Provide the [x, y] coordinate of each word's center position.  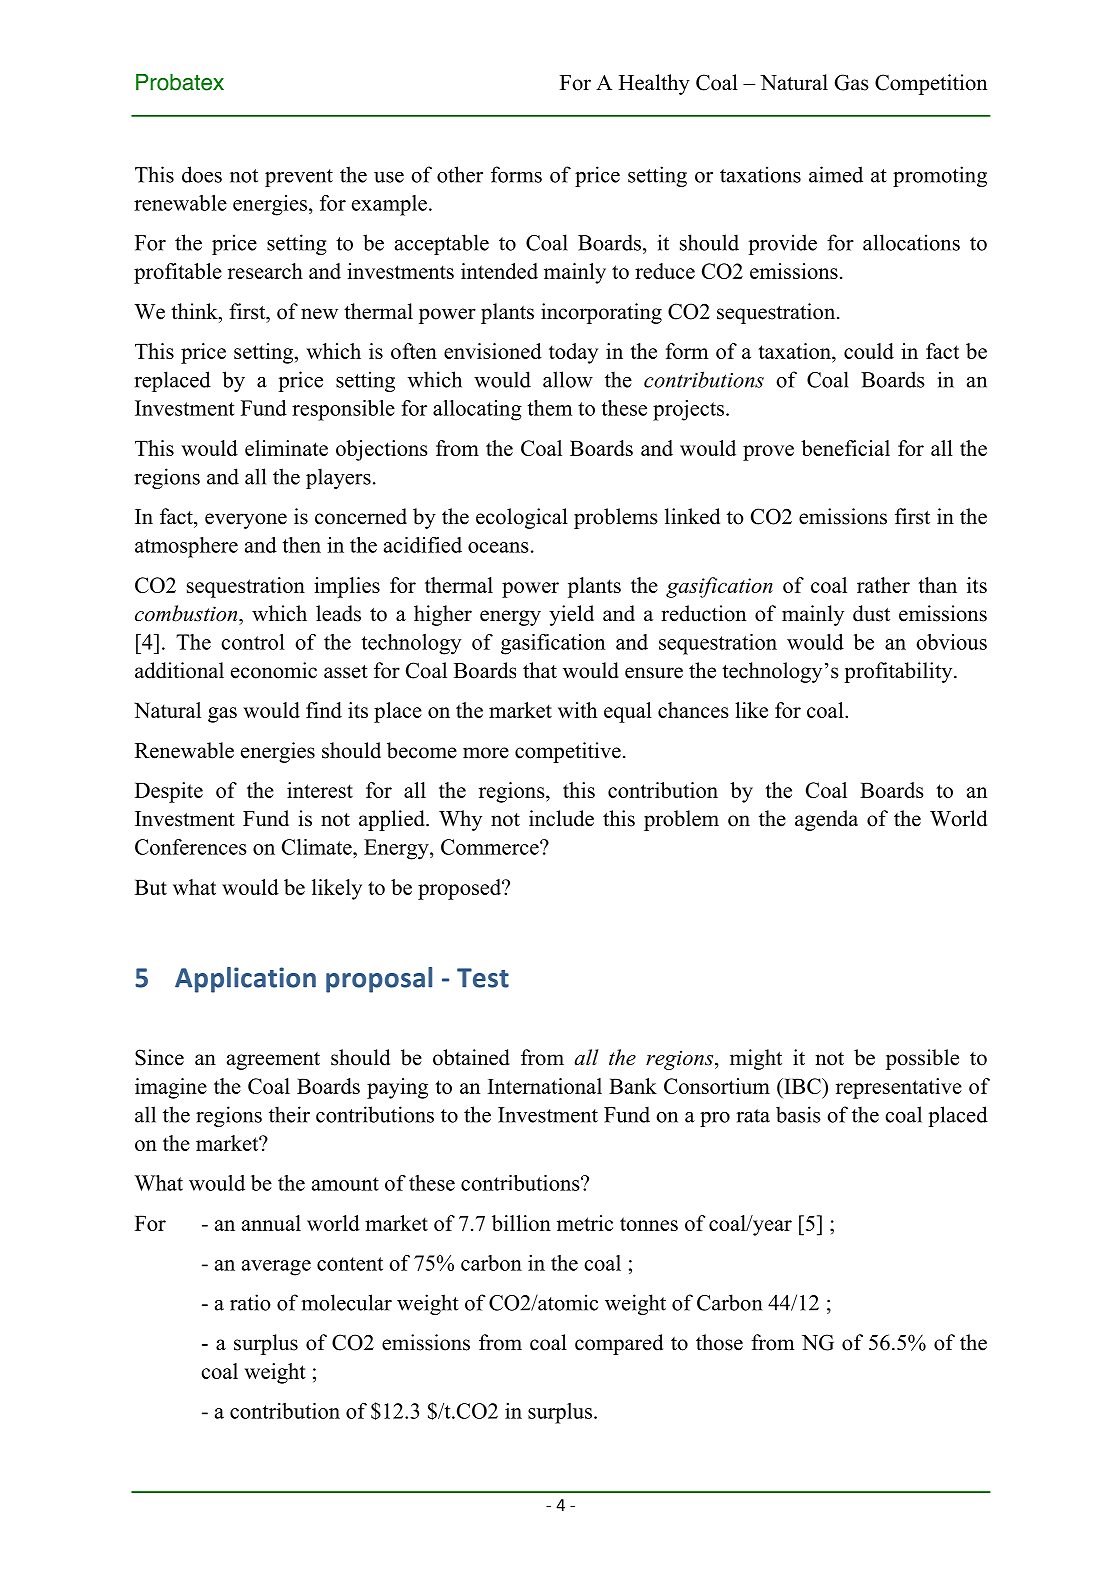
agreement [273, 1061]
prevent [299, 178]
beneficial [845, 448]
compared [619, 1344]
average [276, 1268]
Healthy [654, 84]
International [545, 1086]
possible [922, 1059]
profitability [899, 672]
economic [274, 670]
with [577, 710]
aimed [836, 174]
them [550, 408]
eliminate [286, 448]
